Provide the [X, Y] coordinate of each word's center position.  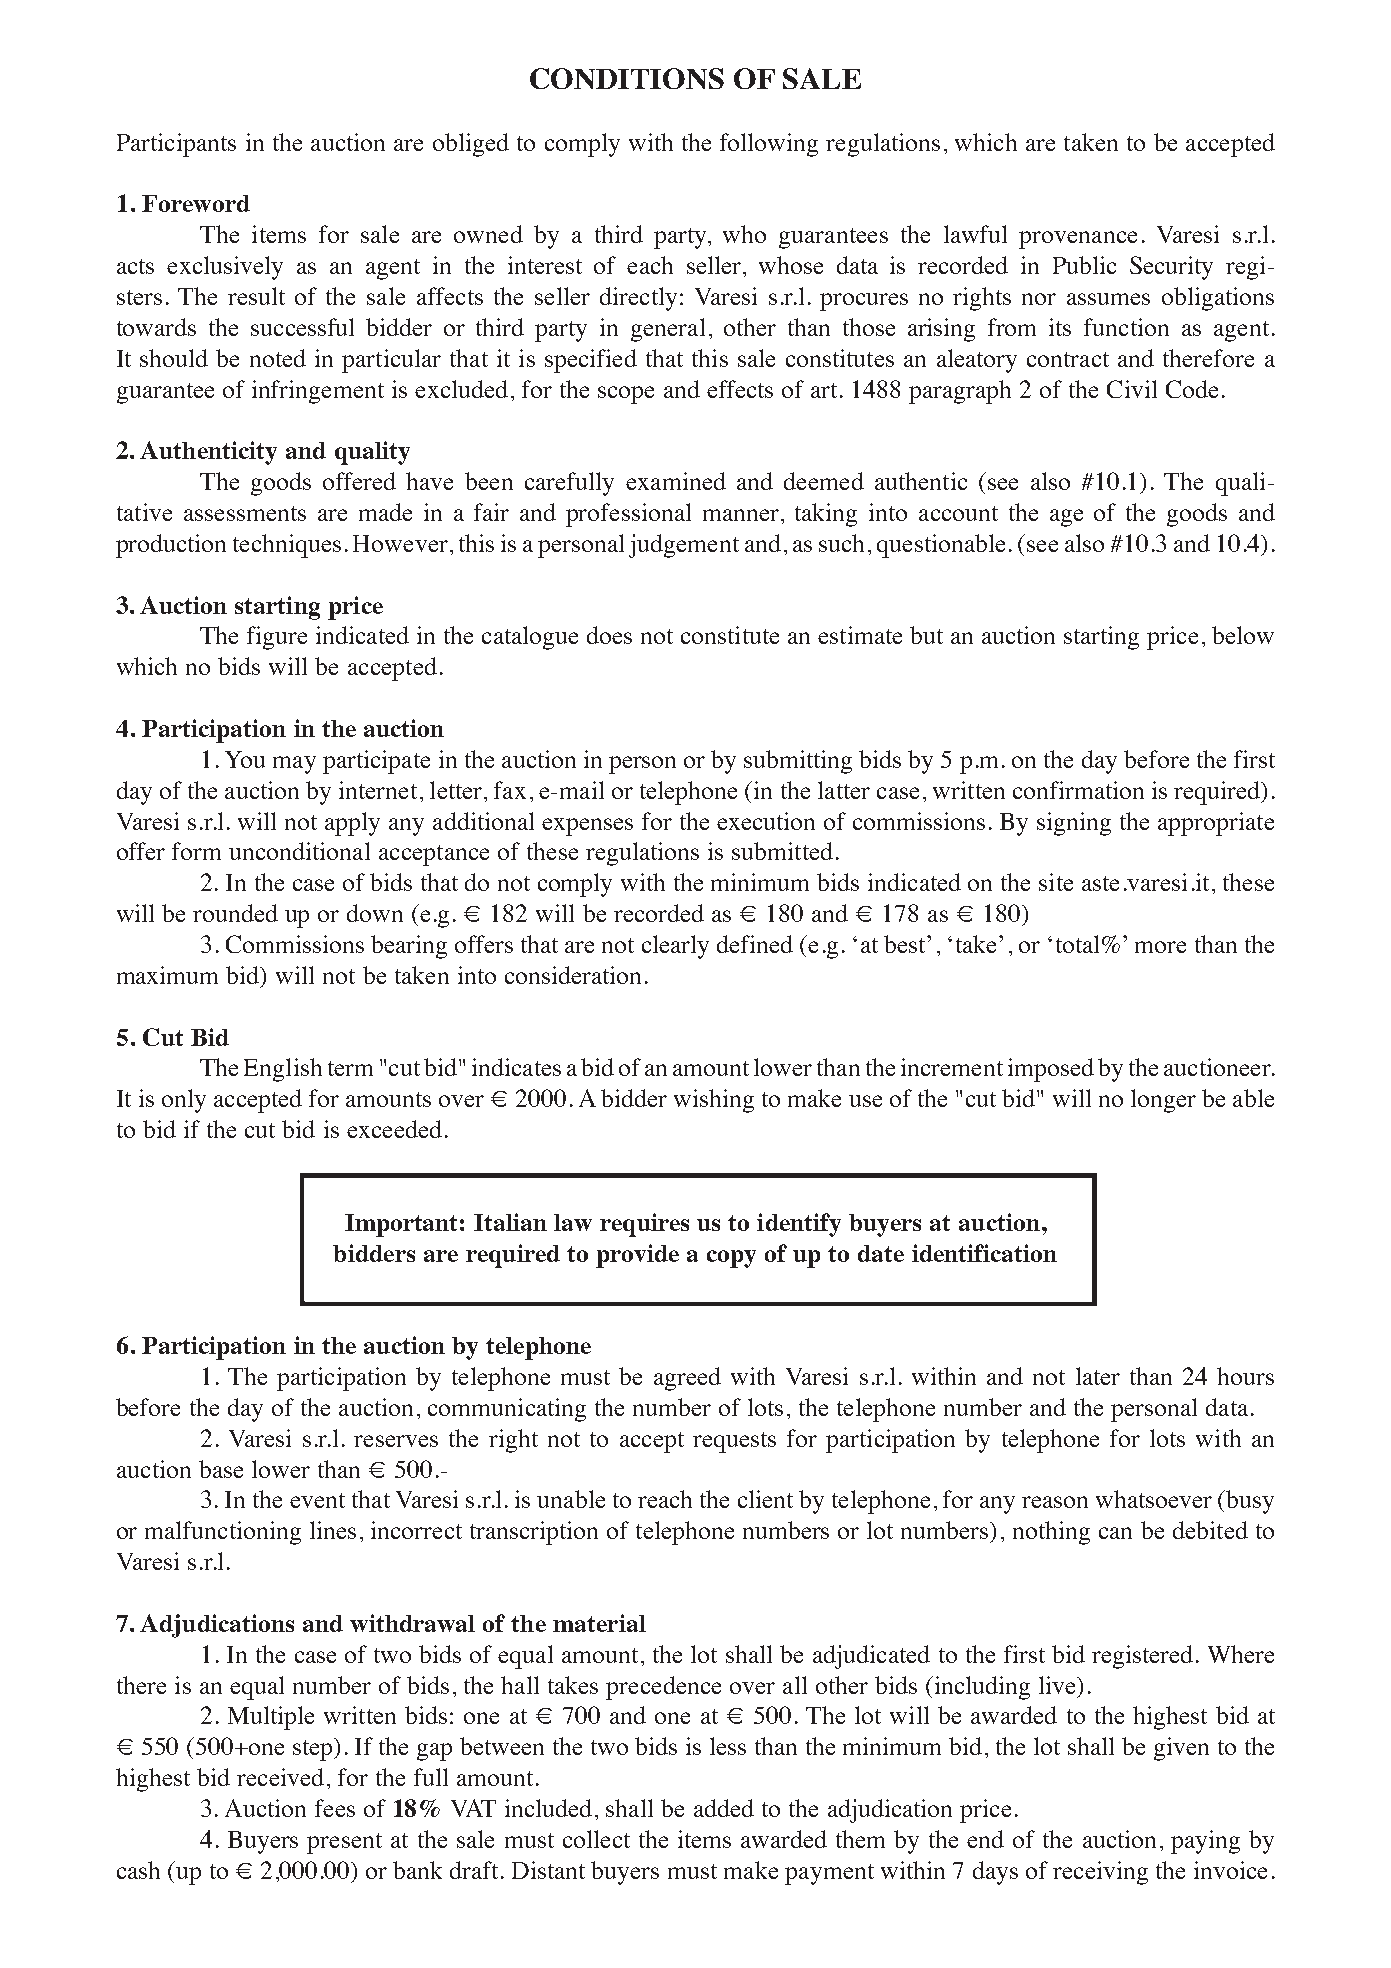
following [769, 145]
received [280, 1777]
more [1160, 947]
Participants [176, 145]
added [724, 1808]
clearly [675, 947]
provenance [1078, 240]
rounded [235, 913]
